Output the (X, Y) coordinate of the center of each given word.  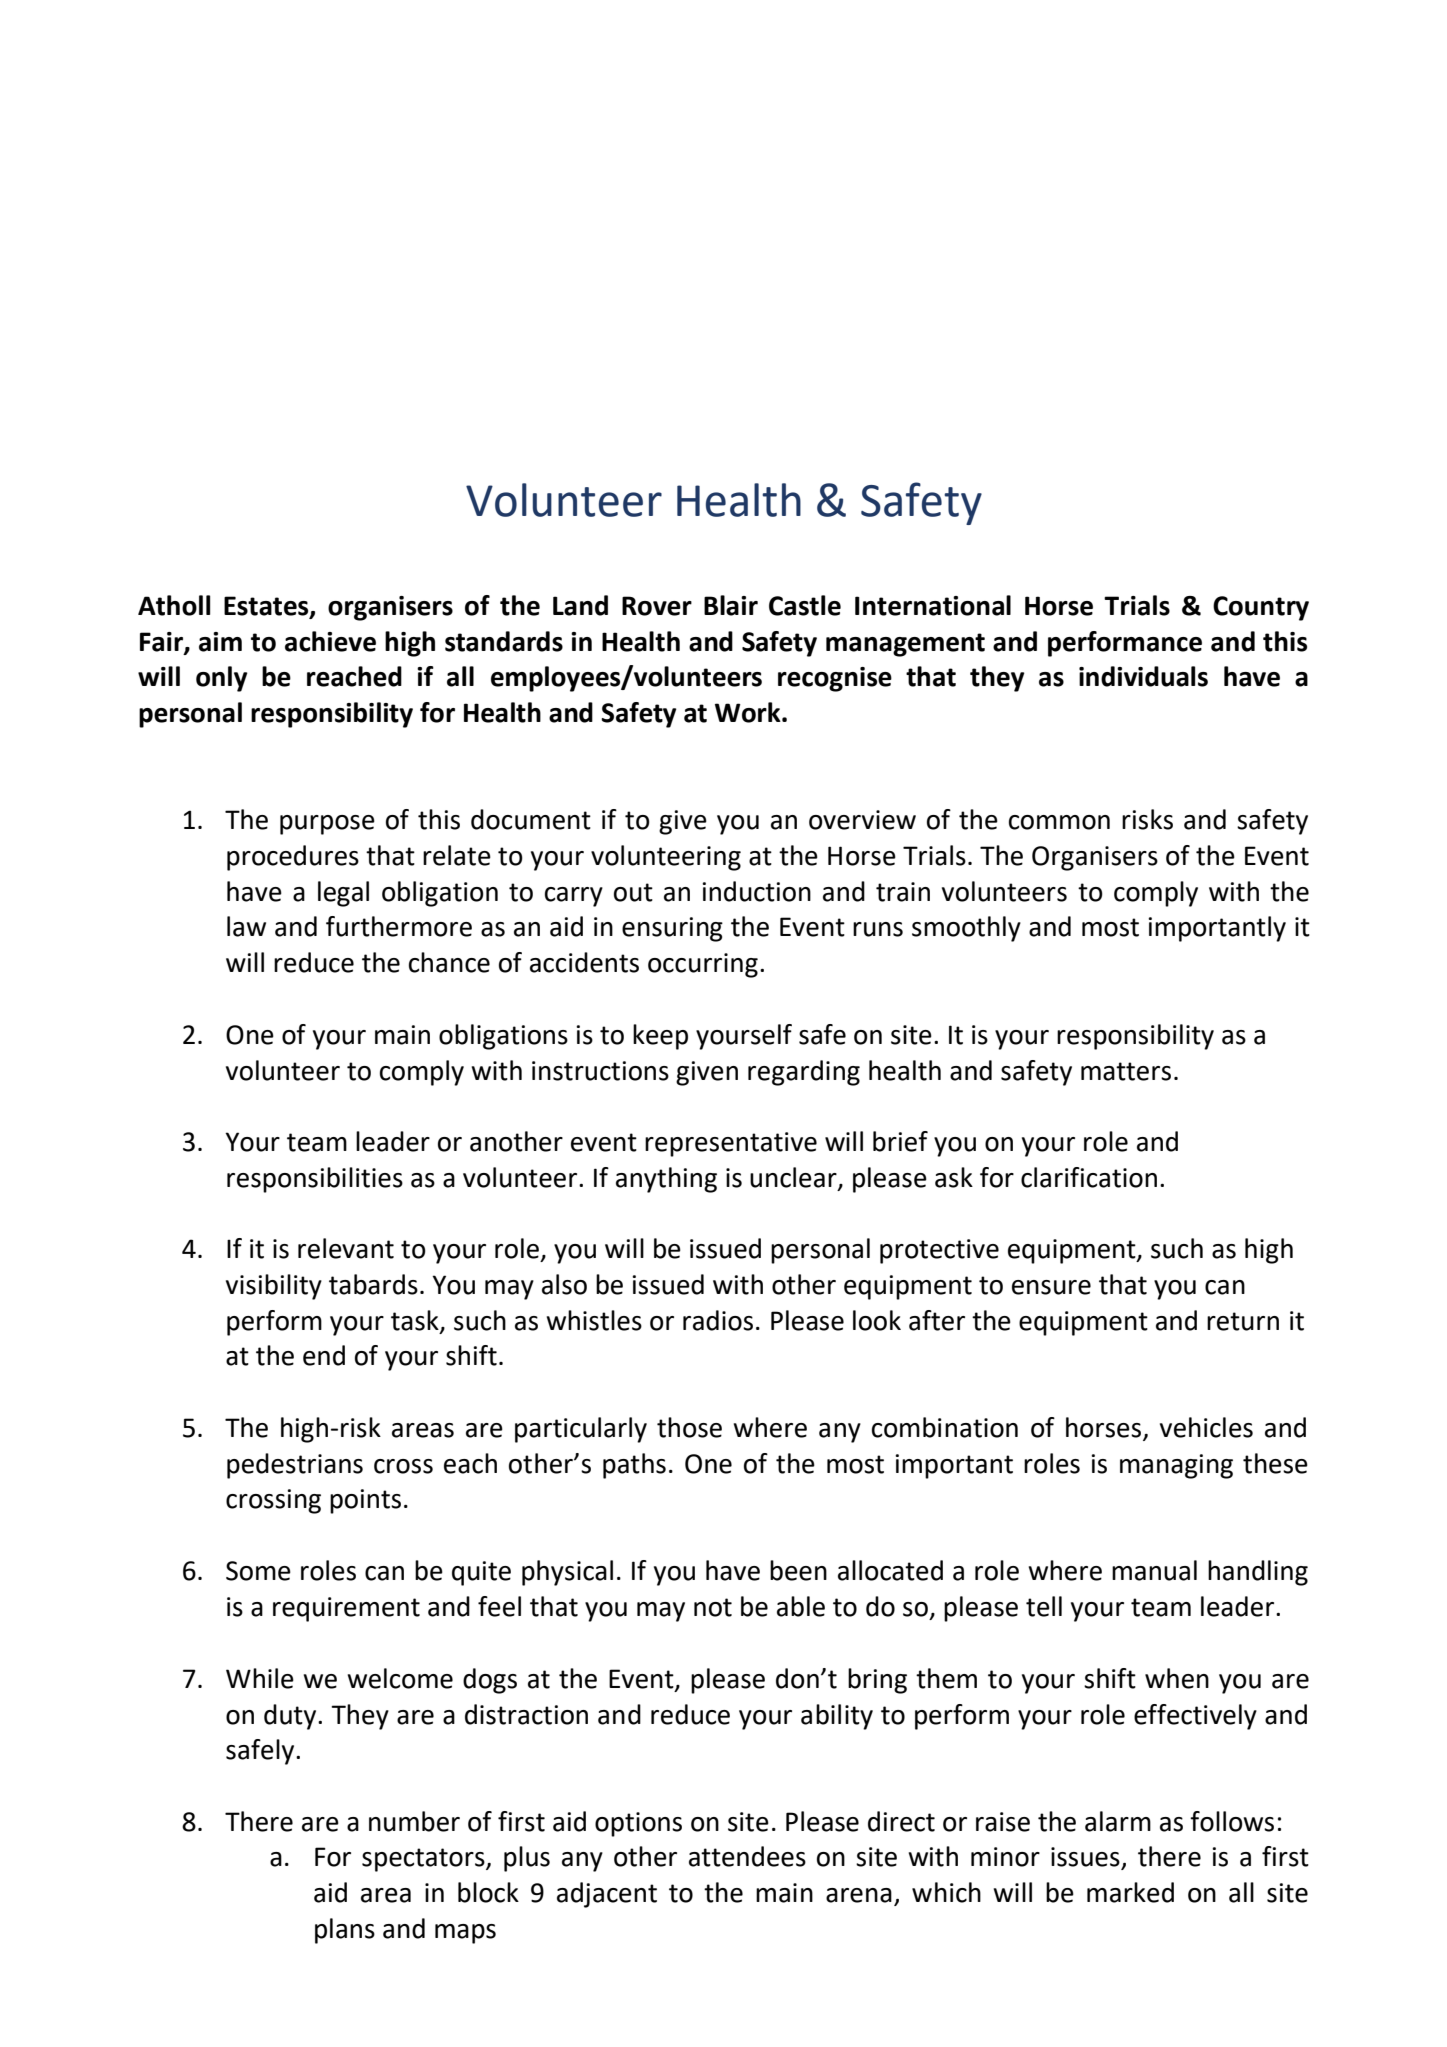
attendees (747, 1856)
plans (345, 1931)
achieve (330, 641)
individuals (1143, 676)
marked (1130, 1892)
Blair (731, 605)
